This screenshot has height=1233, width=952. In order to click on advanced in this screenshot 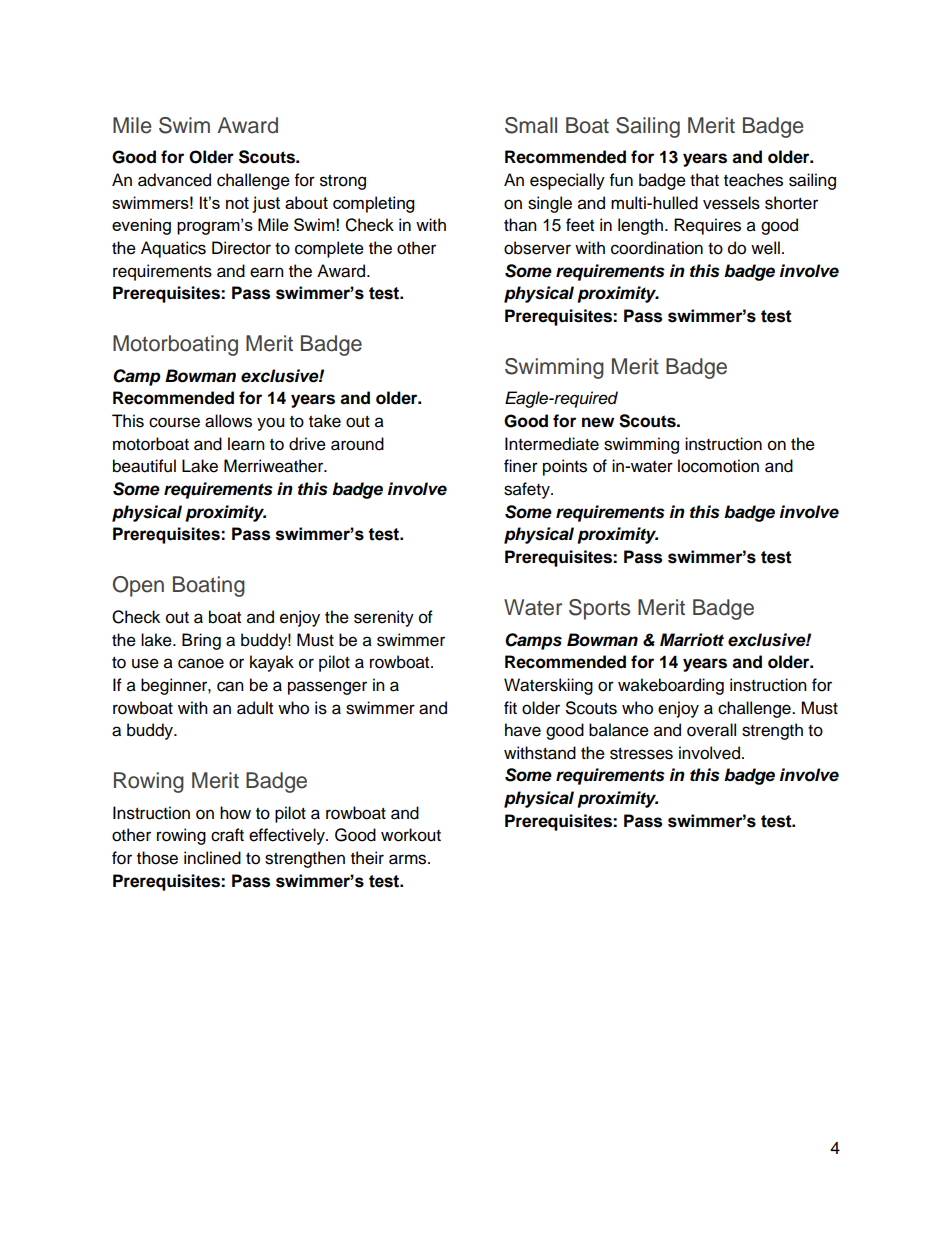, I will do `click(174, 180)`.
